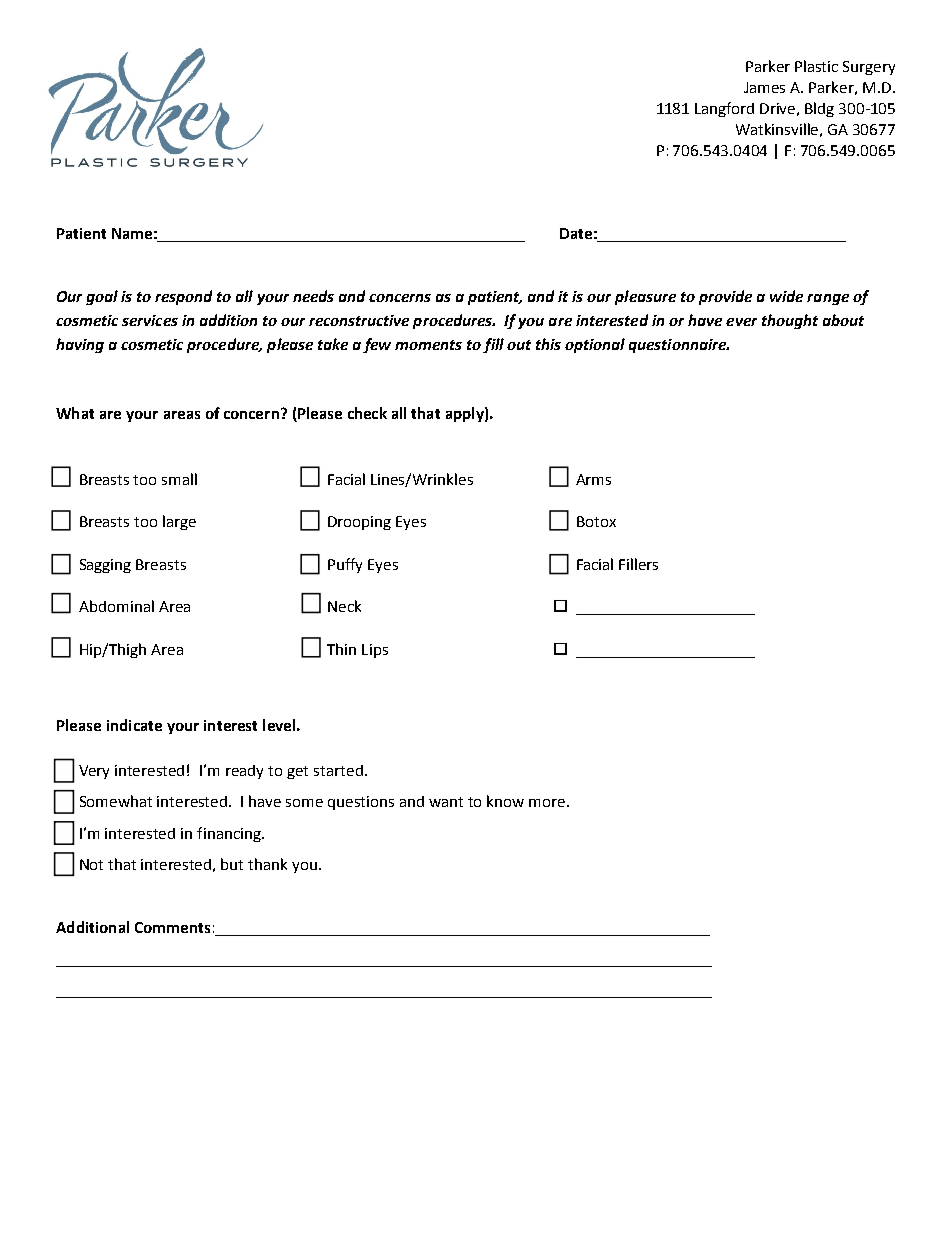 Image resolution: width=952 pixels, height=1233 pixels. What do you see at coordinates (102, 297) in the image?
I see `goal` at bounding box center [102, 297].
